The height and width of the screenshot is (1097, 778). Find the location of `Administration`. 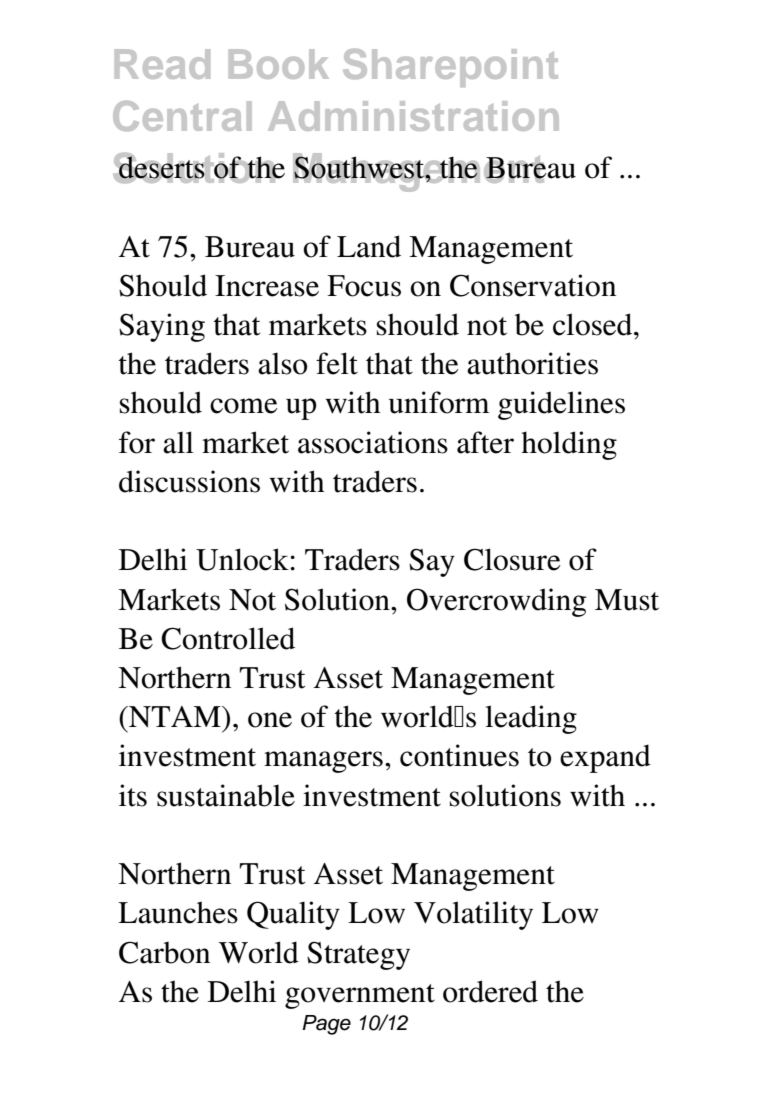

Administration is located at coordinates (413, 116).
